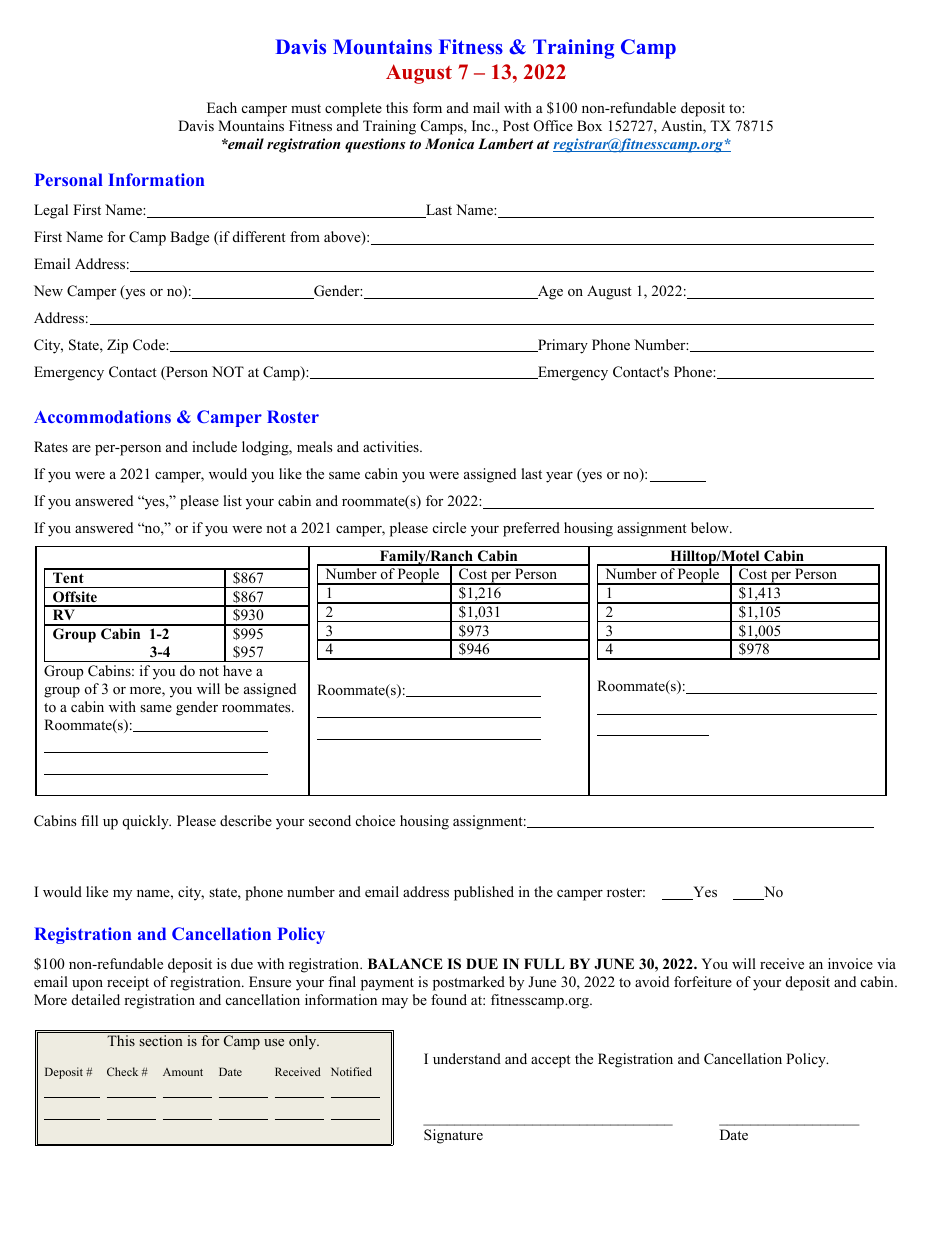 Image resolution: width=952 pixels, height=1233 pixels. What do you see at coordinates (146, 822) in the screenshot?
I see `quickly` at bounding box center [146, 822].
